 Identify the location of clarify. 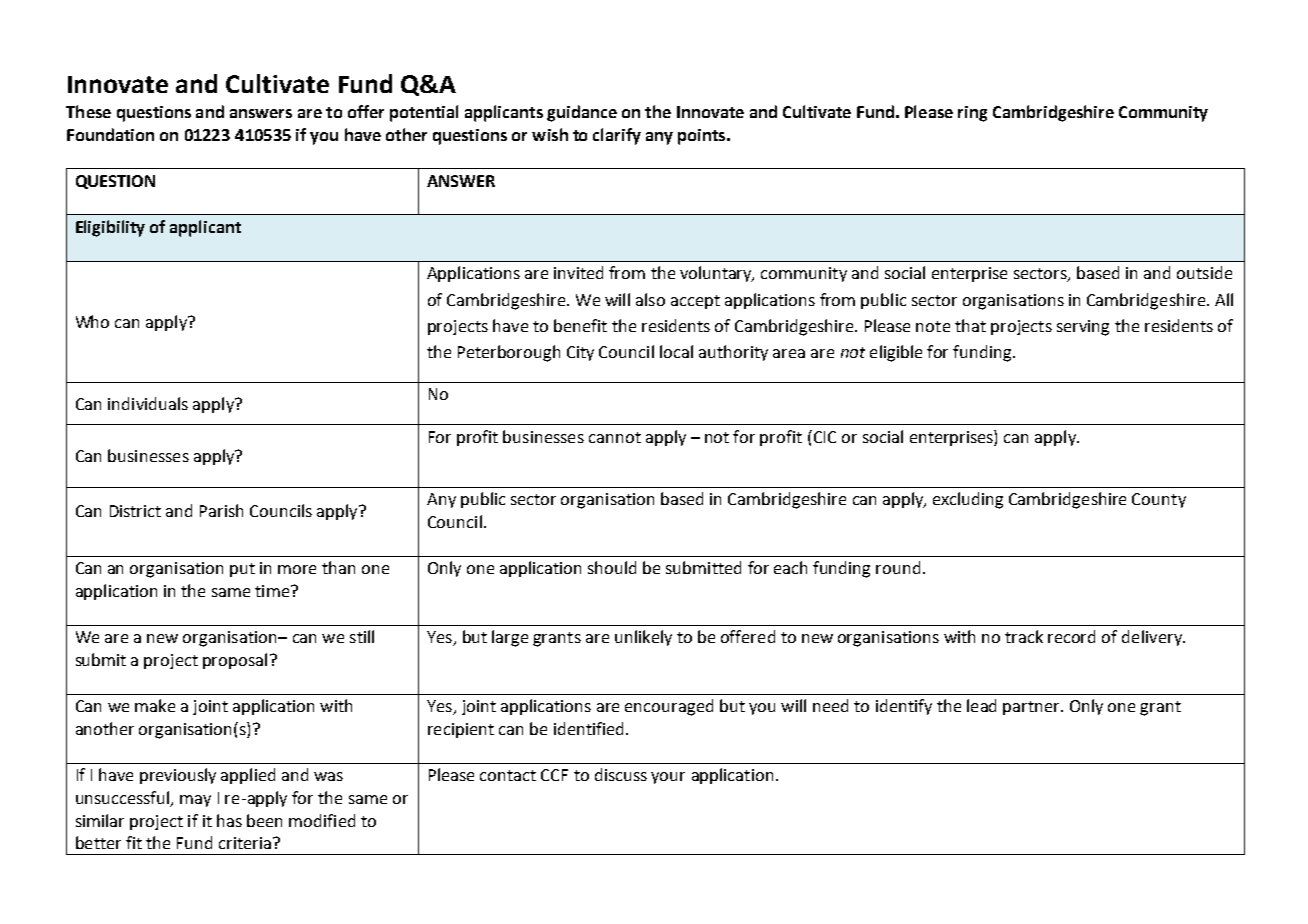
(617, 136).
